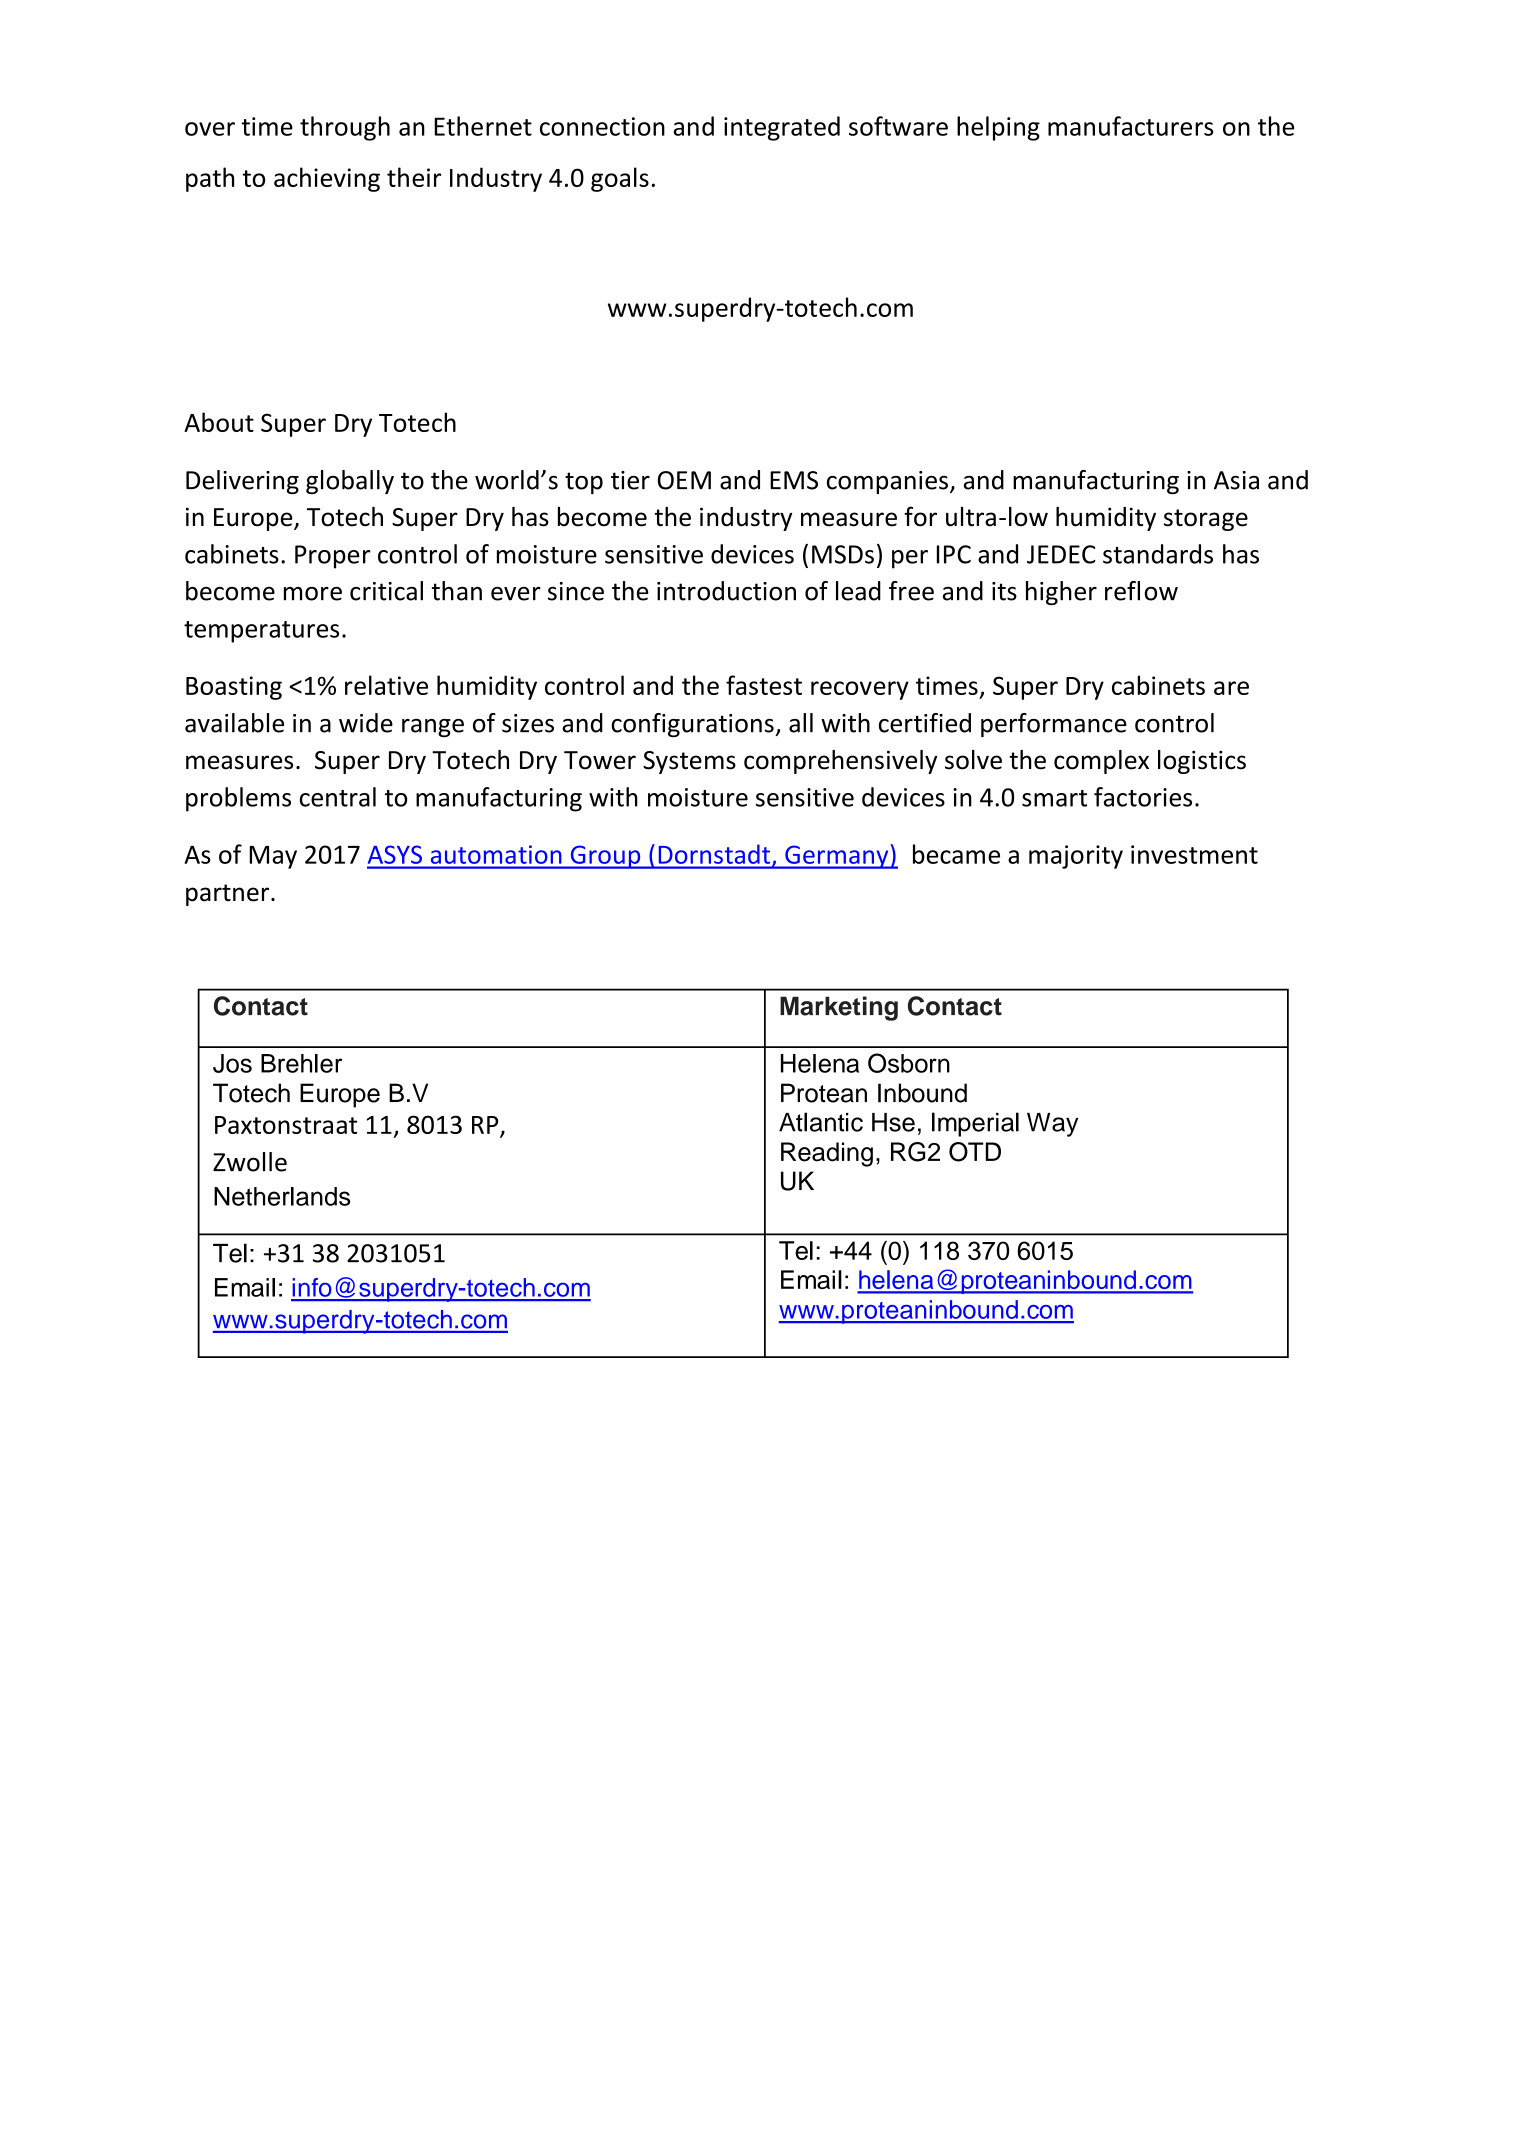 This page has width=1522, height=2153. What do you see at coordinates (282, 1196) in the page?
I see `Netherlands` at bounding box center [282, 1196].
